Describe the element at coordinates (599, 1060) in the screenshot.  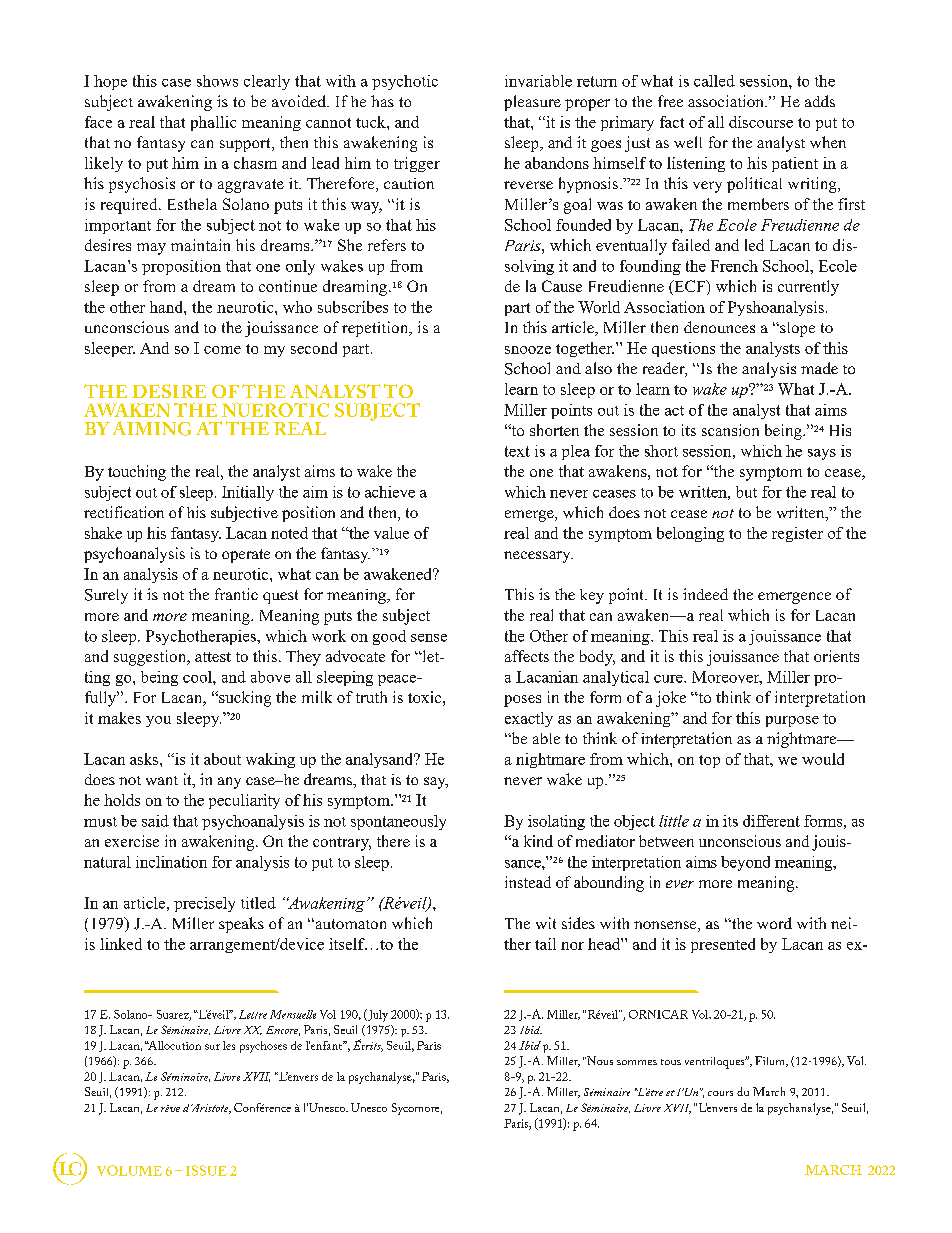
I see `Nous` at that location.
